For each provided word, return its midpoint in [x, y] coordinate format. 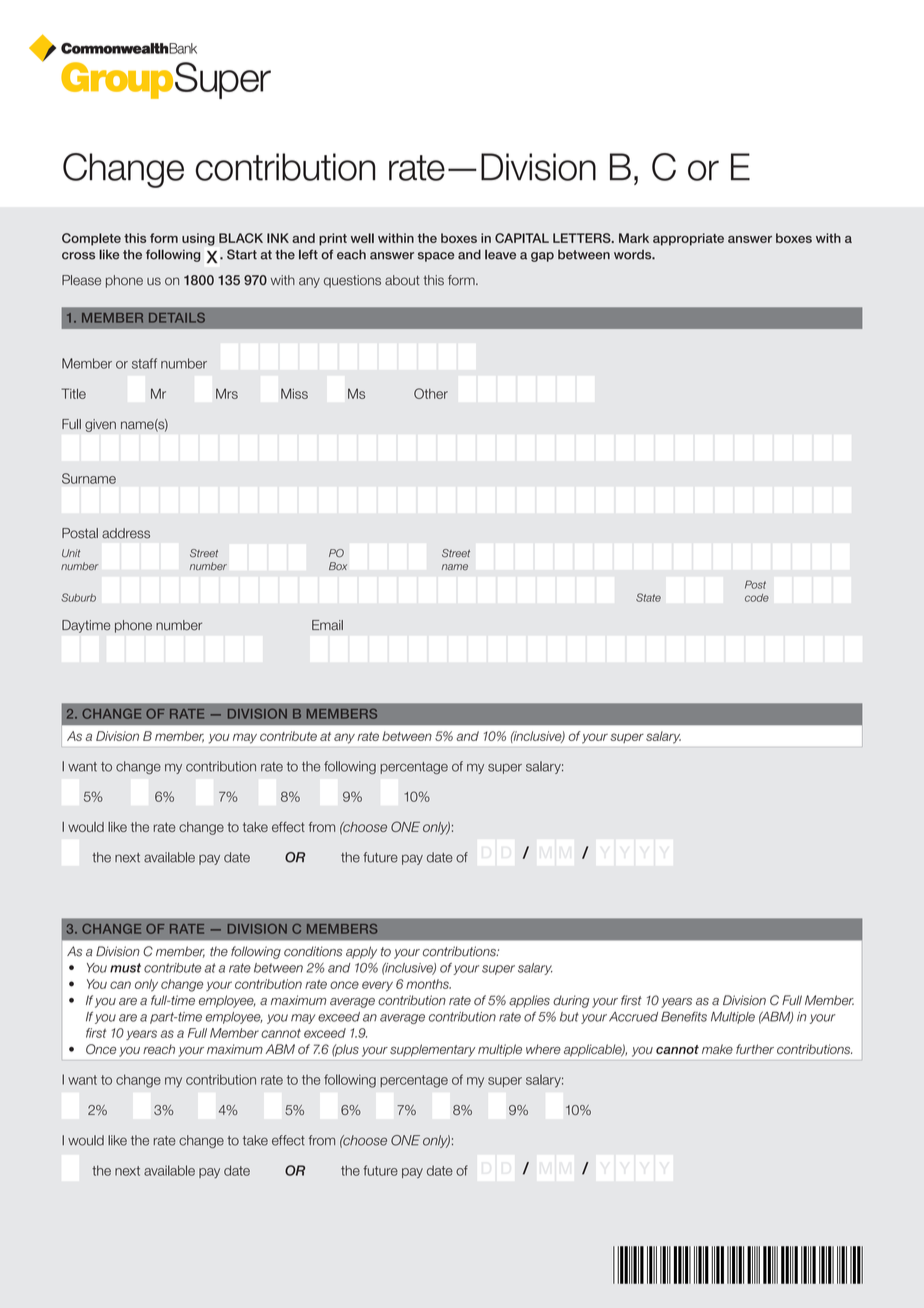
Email [327, 625]
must [125, 968]
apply [361, 952]
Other [431, 393]
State [648, 597]
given [100, 425]
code [757, 598]
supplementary [432, 1050]
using [198, 239]
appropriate [688, 239]
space [436, 257]
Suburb [78, 597]
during [571, 1001]
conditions [313, 951]
